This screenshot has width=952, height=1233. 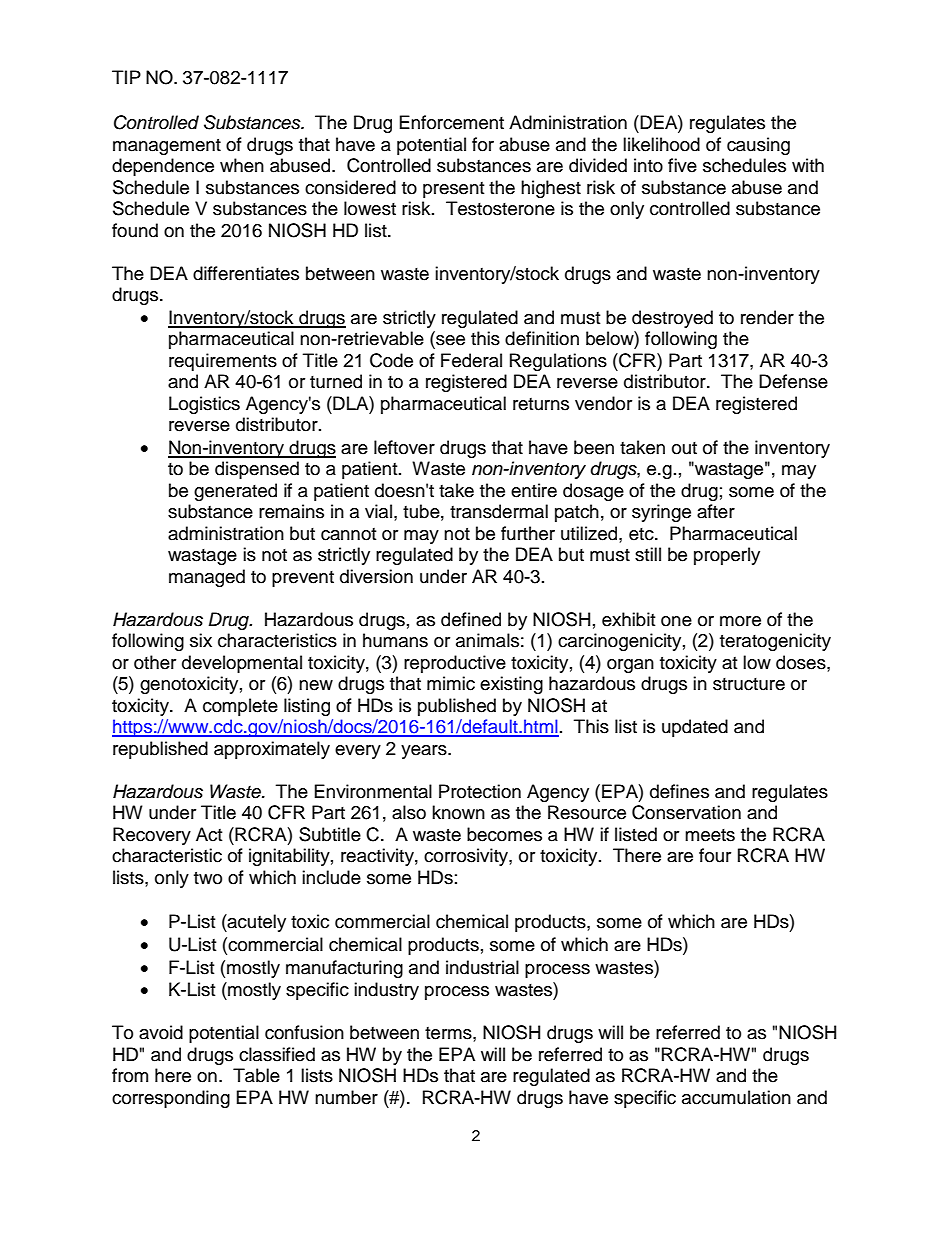 What do you see at coordinates (758, 146) in the screenshot?
I see `causing` at bounding box center [758, 146].
